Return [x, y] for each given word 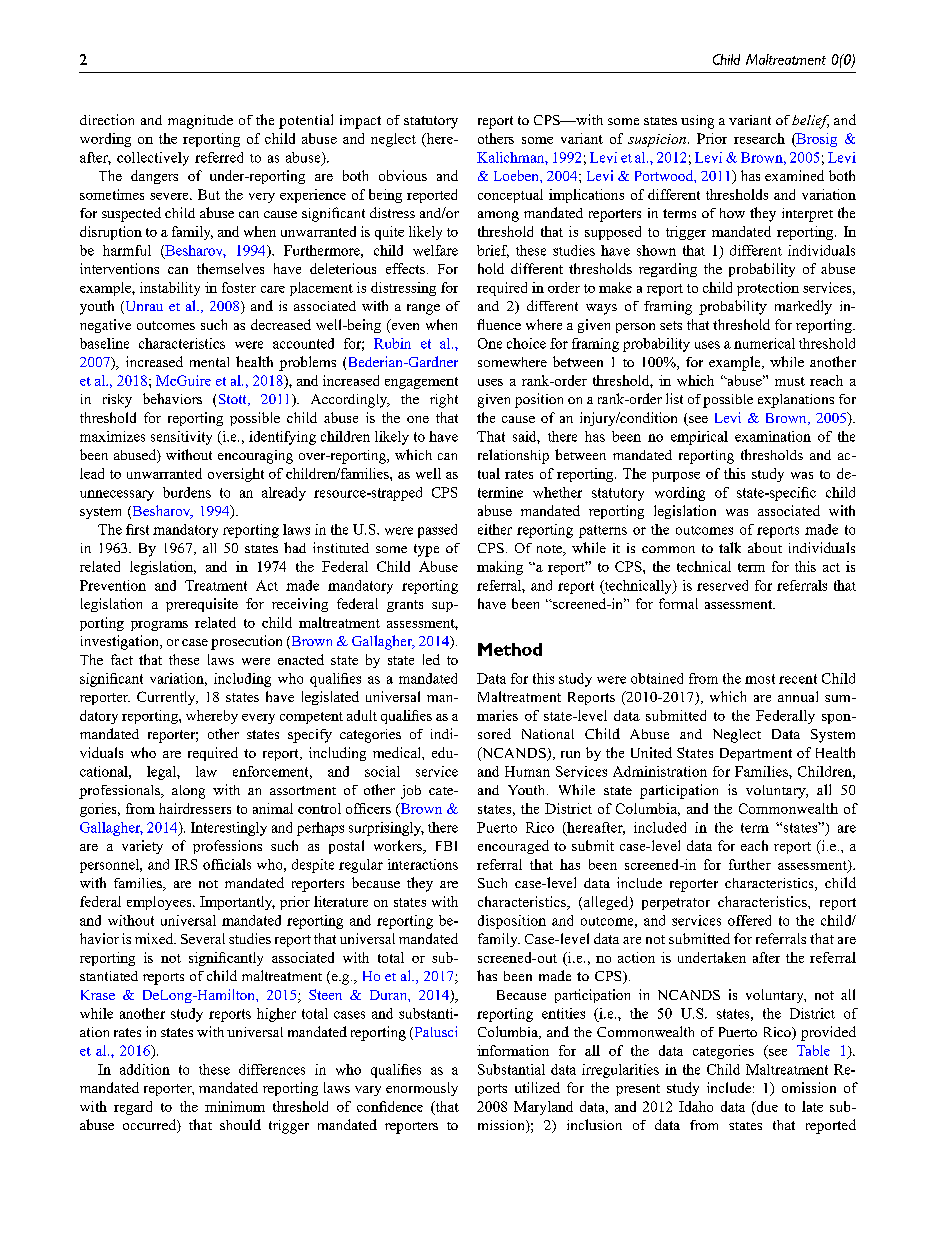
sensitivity [181, 438]
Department [756, 754]
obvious [403, 175]
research [759, 138]
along [188, 792]
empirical [699, 438]
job [411, 792]
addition [145, 1069]
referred [219, 157]
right [444, 401]
